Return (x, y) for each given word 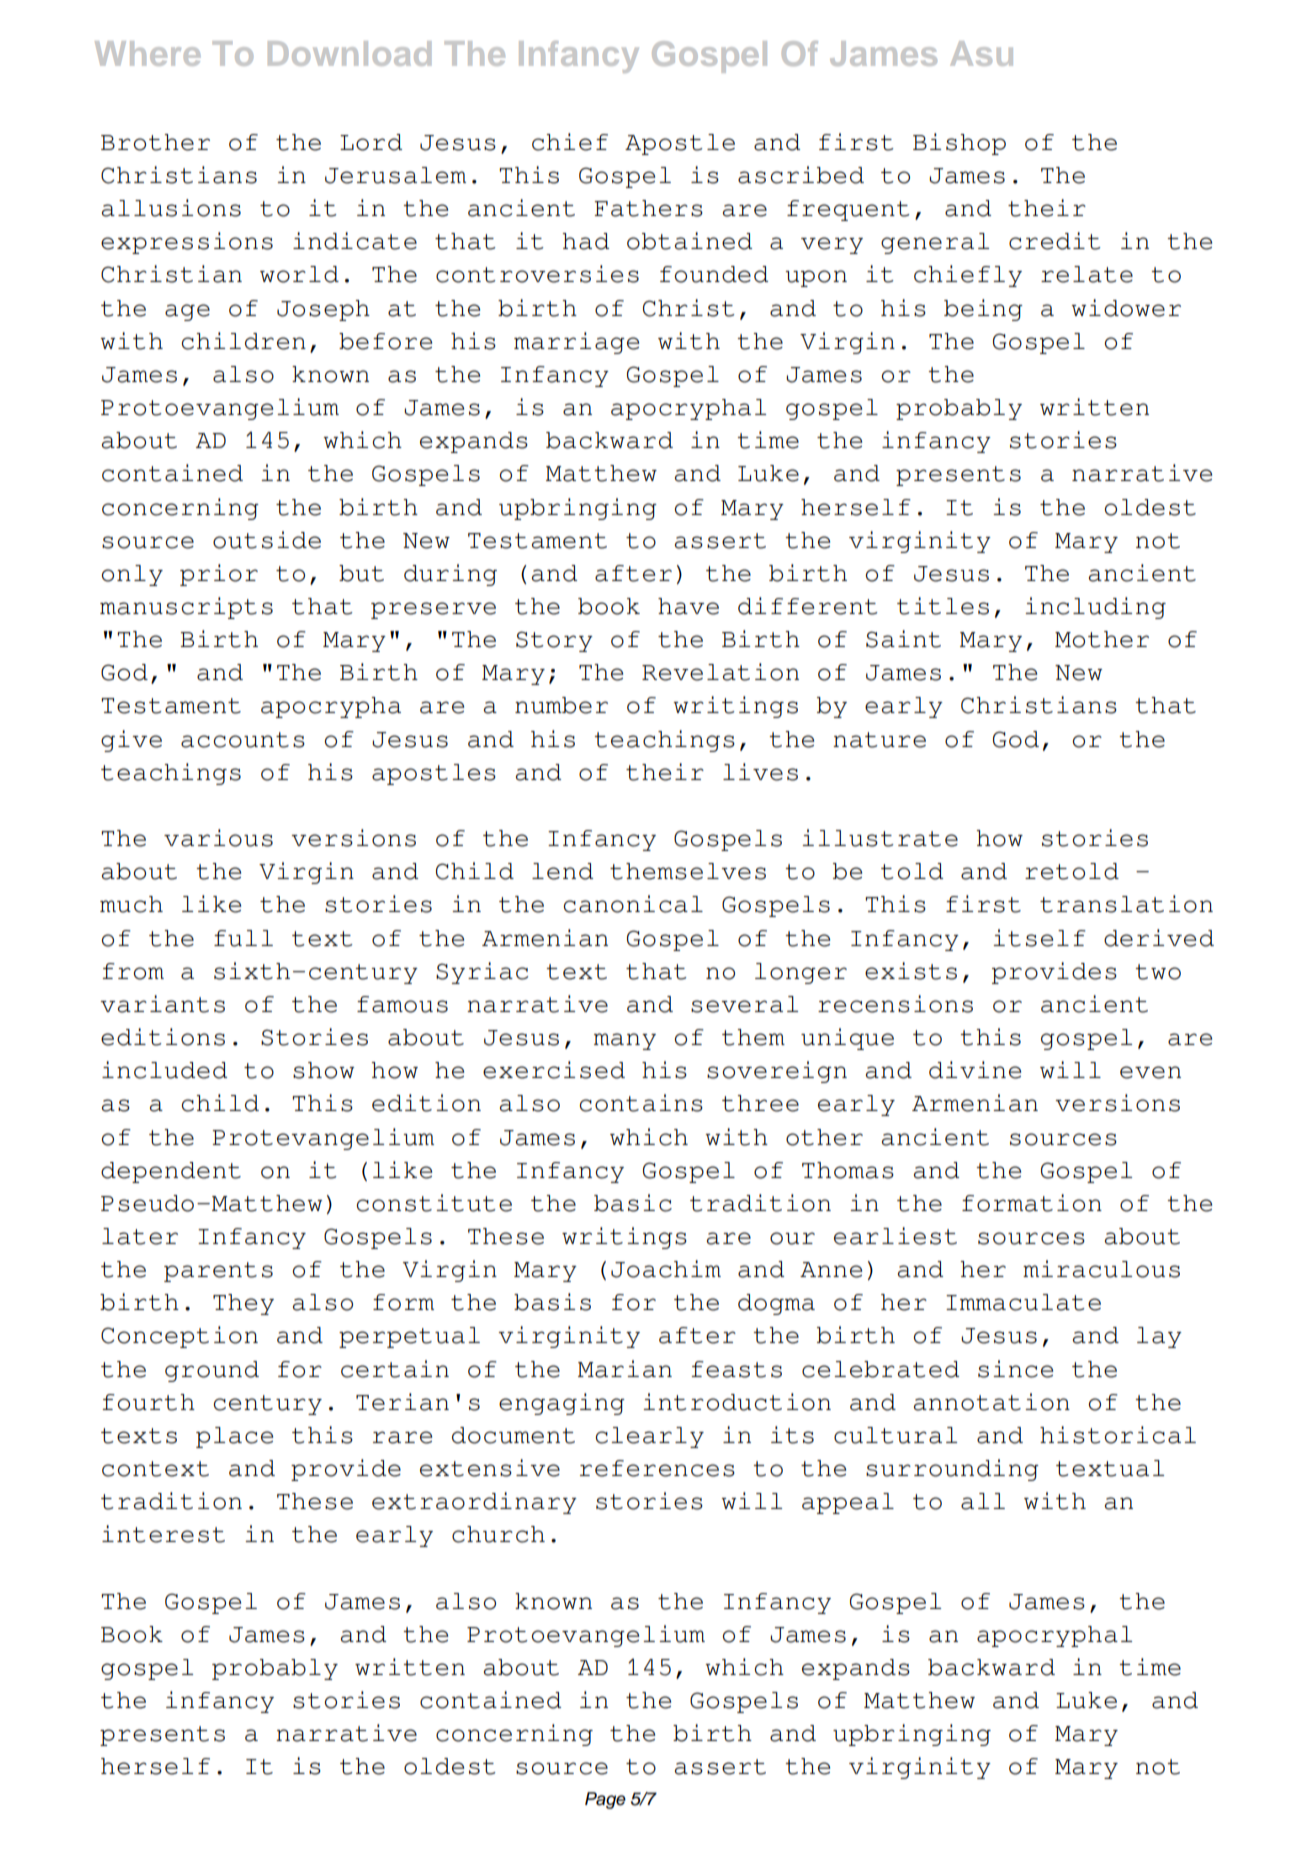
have (688, 606)
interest (163, 1534)
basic (633, 1203)
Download (349, 53)
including (1095, 608)
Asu (981, 53)
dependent (171, 1172)
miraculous (1101, 1269)
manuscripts (186, 608)
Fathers (648, 208)
